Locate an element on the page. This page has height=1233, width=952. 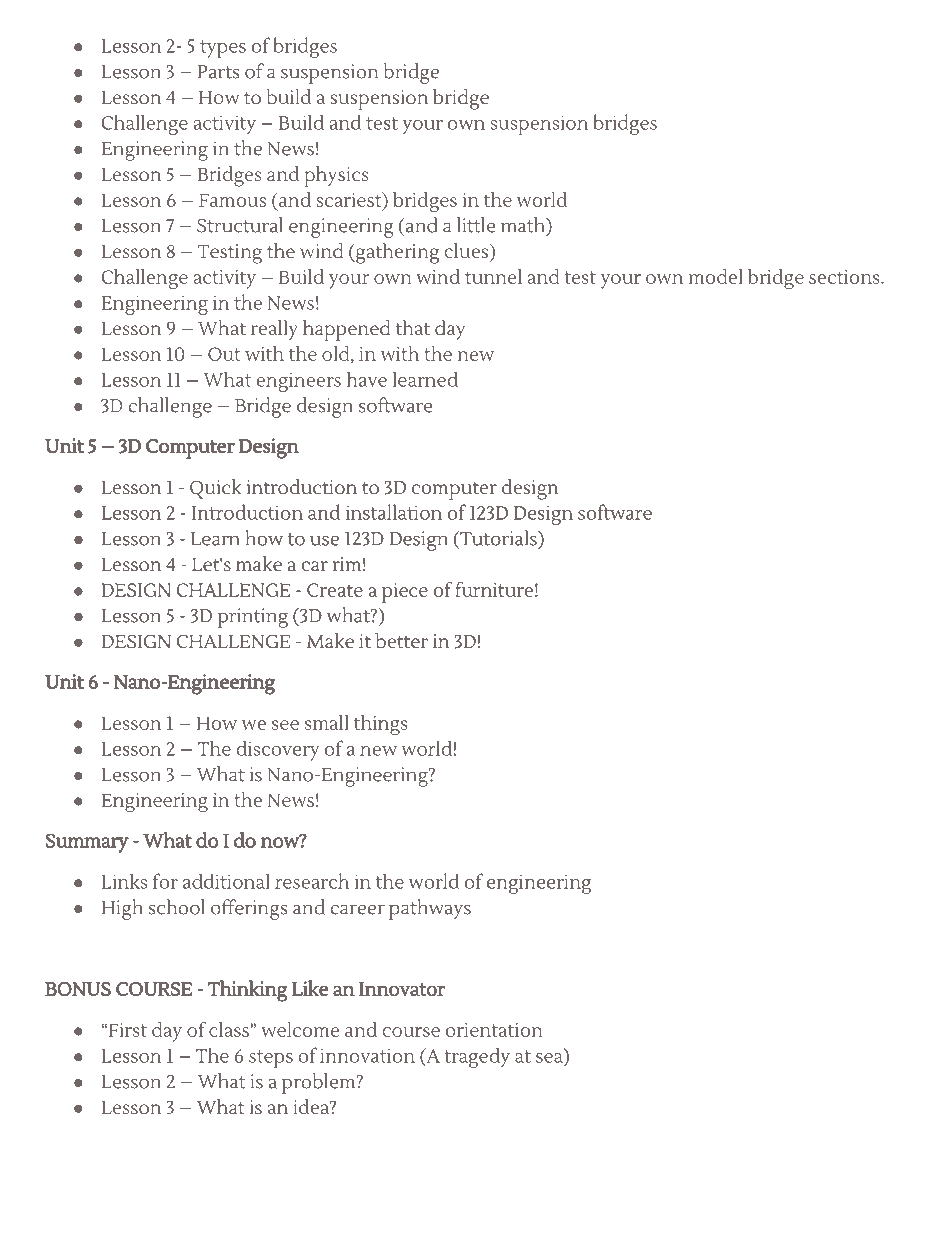
that is located at coordinates (413, 327).
